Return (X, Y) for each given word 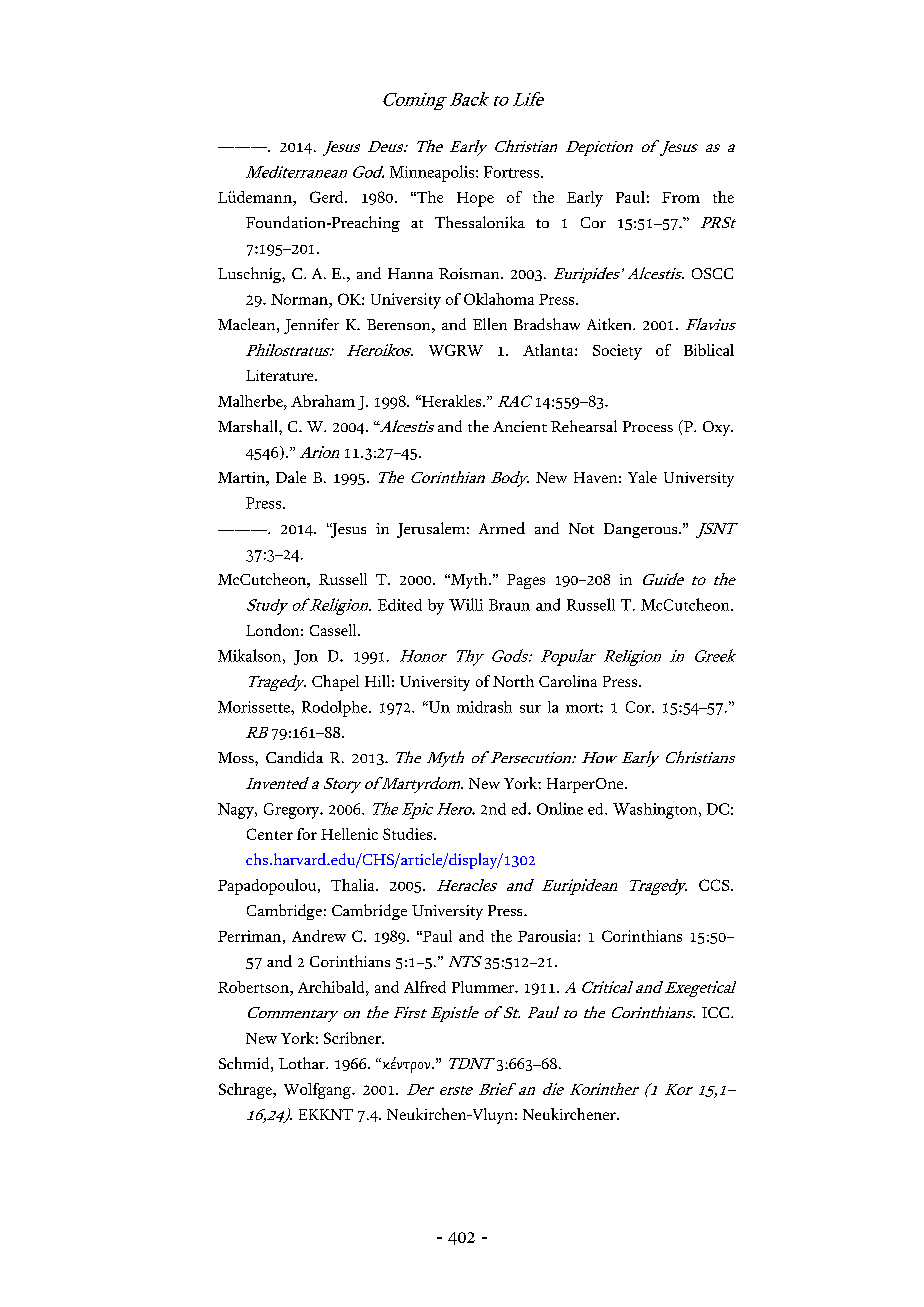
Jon (306, 657)
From (681, 197)
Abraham (323, 401)
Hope (475, 199)
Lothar (303, 1063)
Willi (466, 604)
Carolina (568, 681)
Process (648, 426)
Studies (409, 834)
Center (270, 834)
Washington (656, 811)
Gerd (328, 197)
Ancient (520, 426)
